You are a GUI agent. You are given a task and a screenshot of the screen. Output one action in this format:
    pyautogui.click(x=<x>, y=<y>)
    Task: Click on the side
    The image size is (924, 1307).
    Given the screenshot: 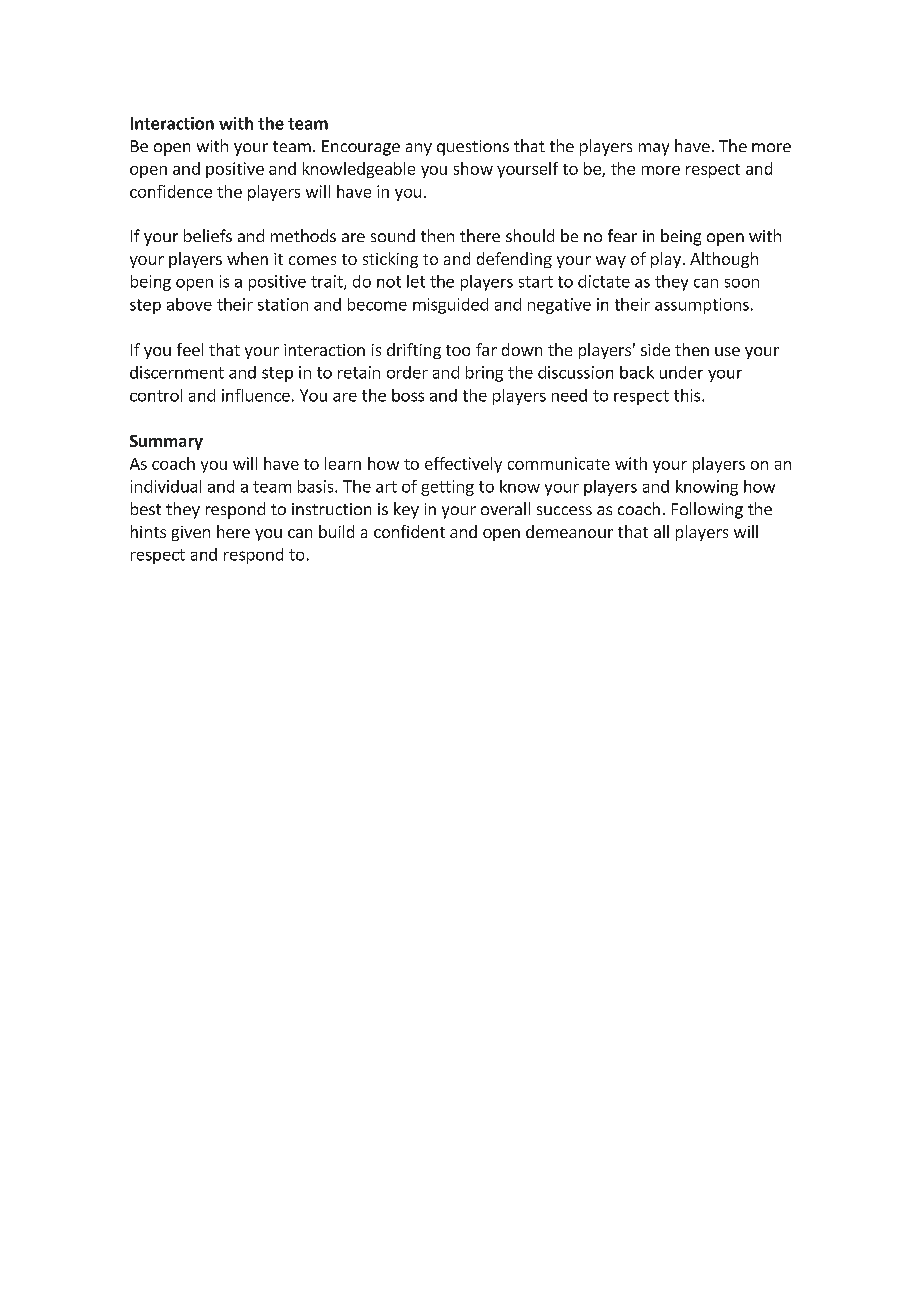 What is the action you would take?
    pyautogui.click(x=655, y=349)
